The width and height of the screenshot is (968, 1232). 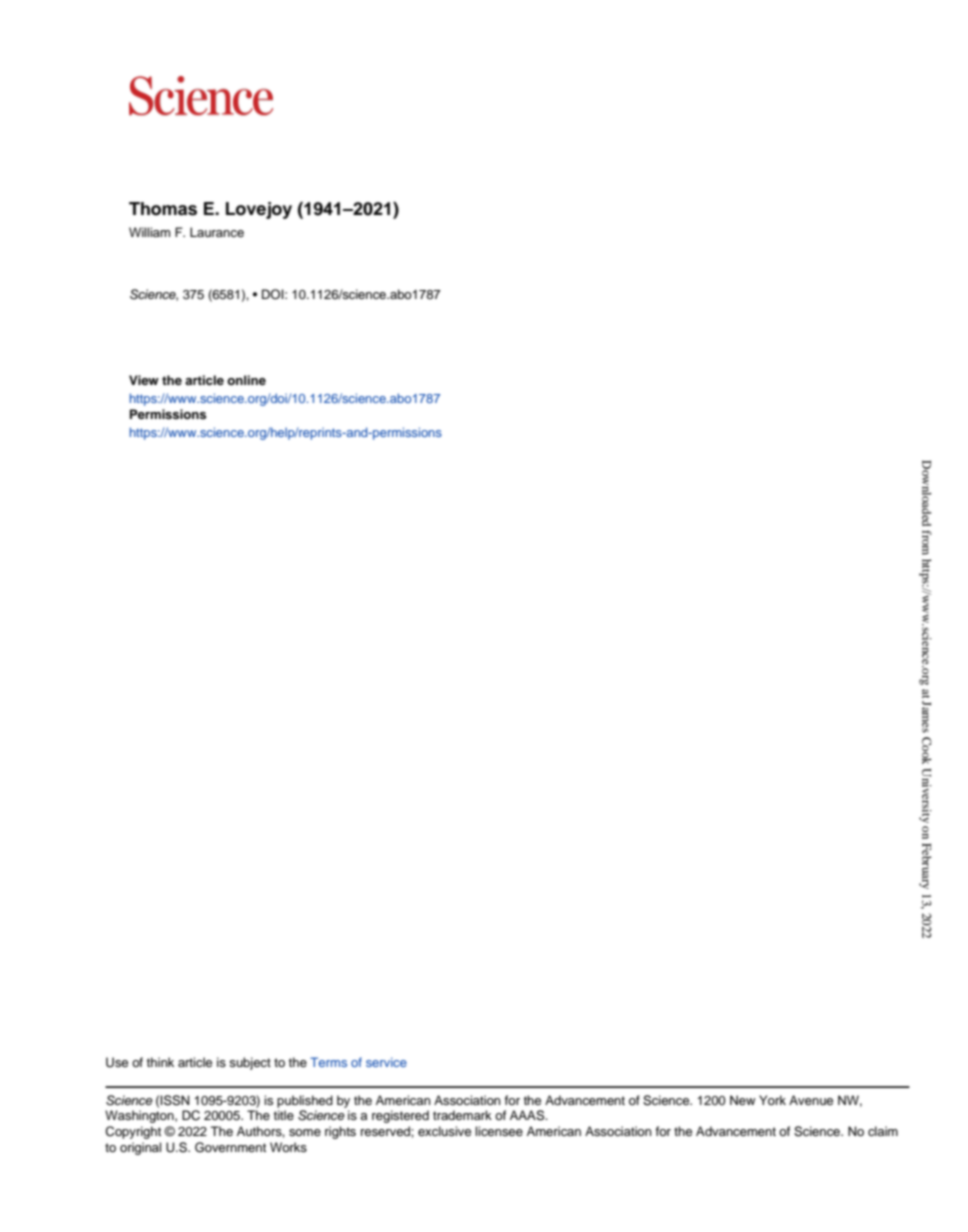 I want to click on online, so click(x=246, y=380).
